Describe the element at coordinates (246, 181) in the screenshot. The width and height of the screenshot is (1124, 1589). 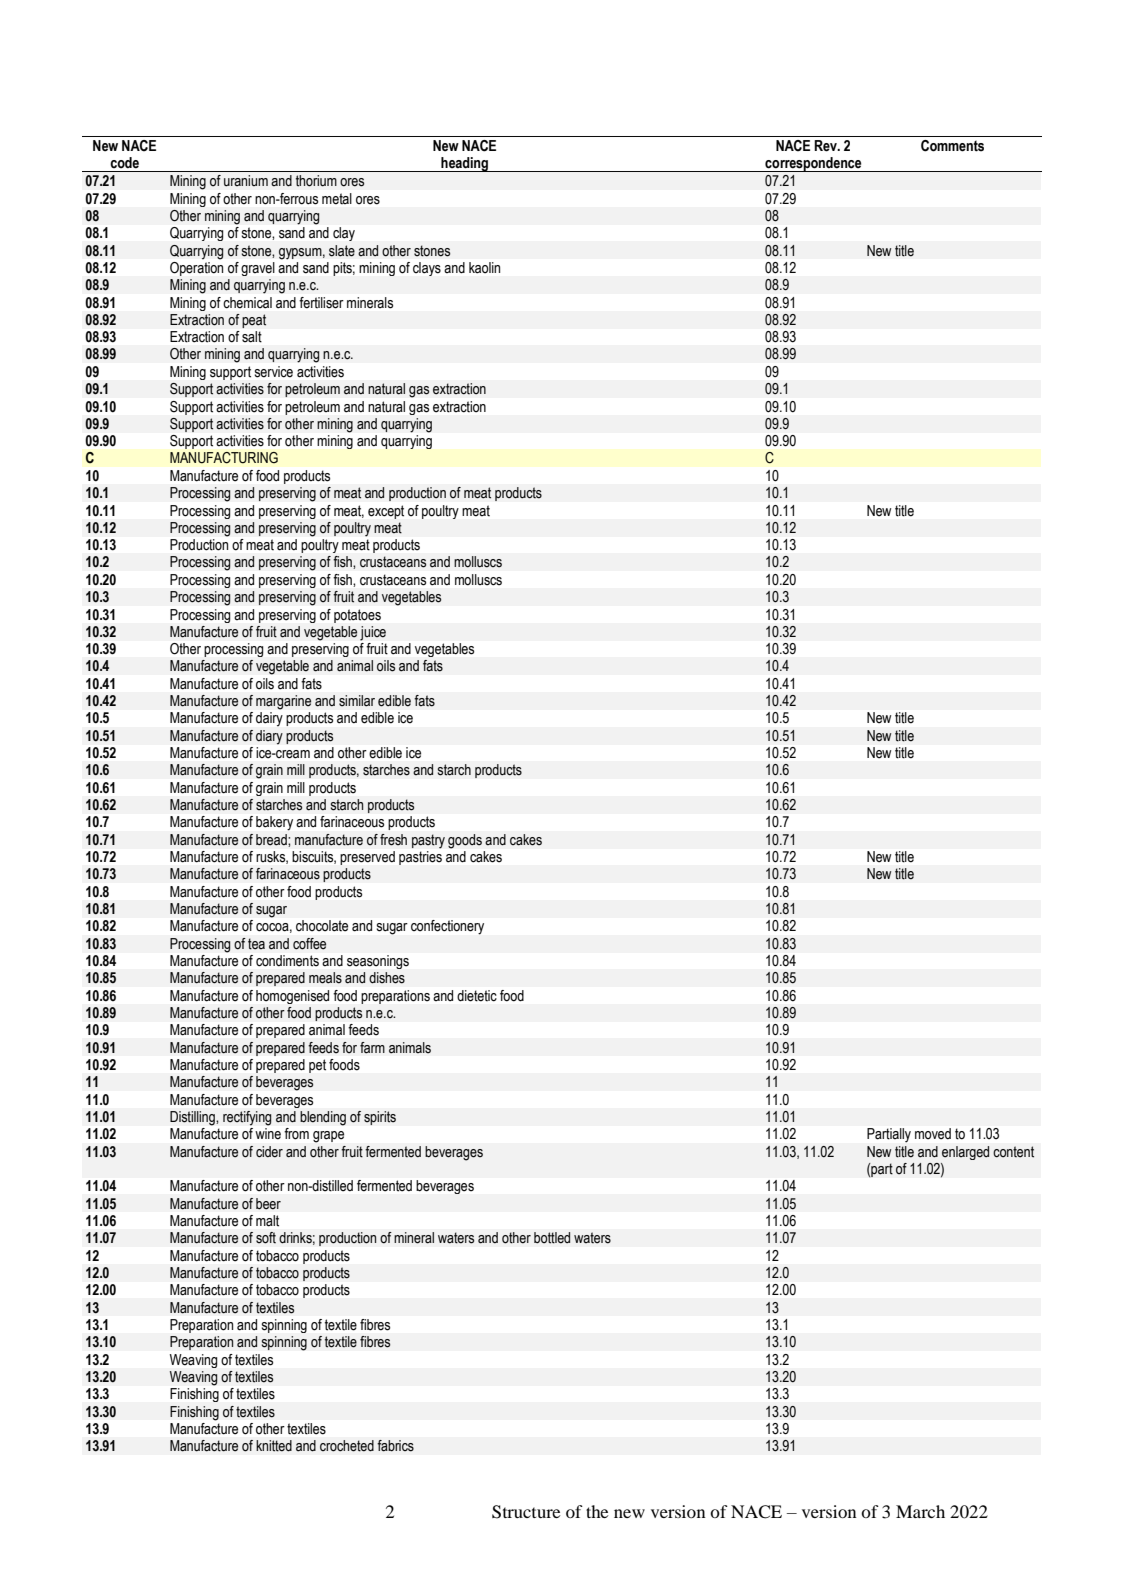
I see `uranium` at that location.
